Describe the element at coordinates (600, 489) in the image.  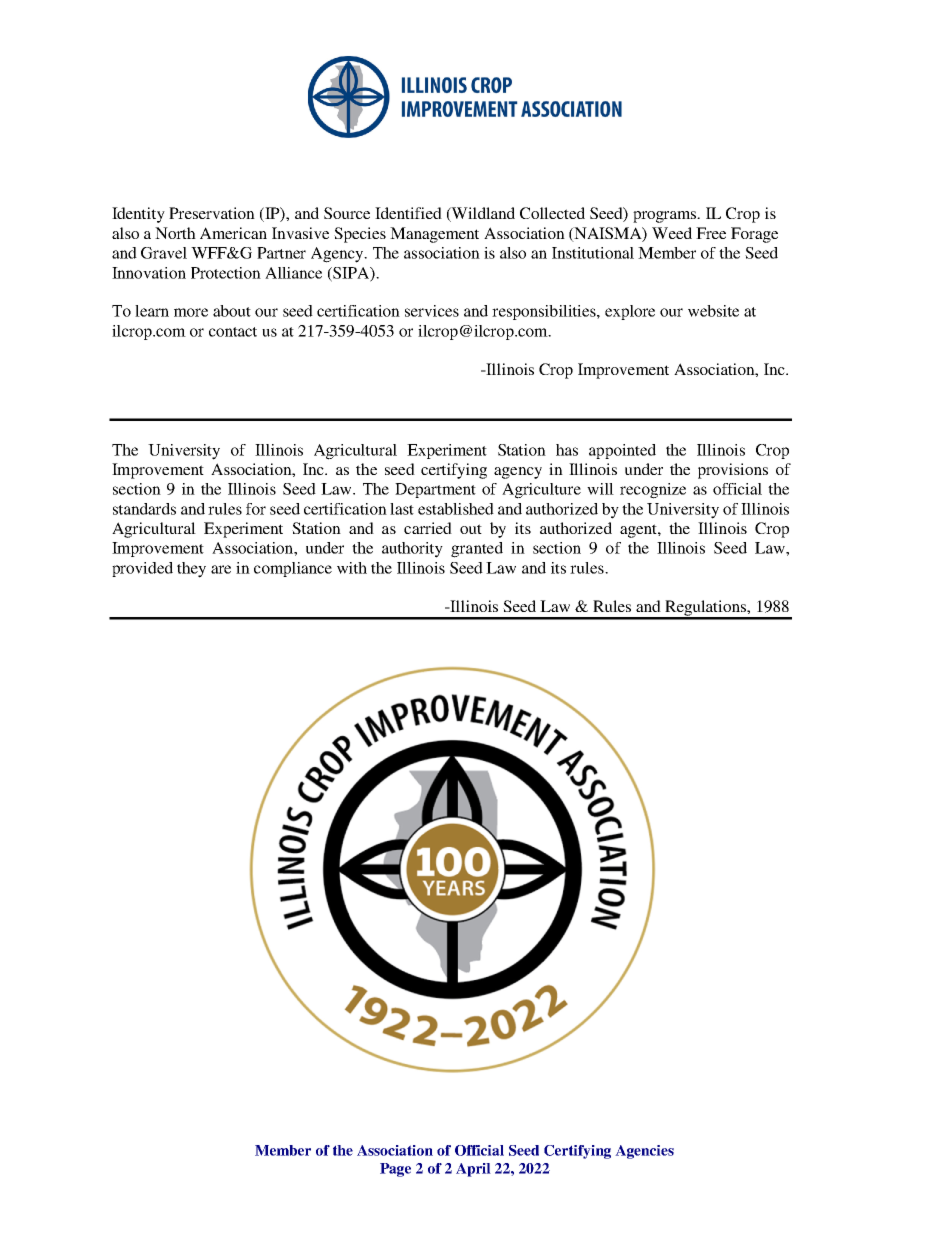
I see `will` at that location.
